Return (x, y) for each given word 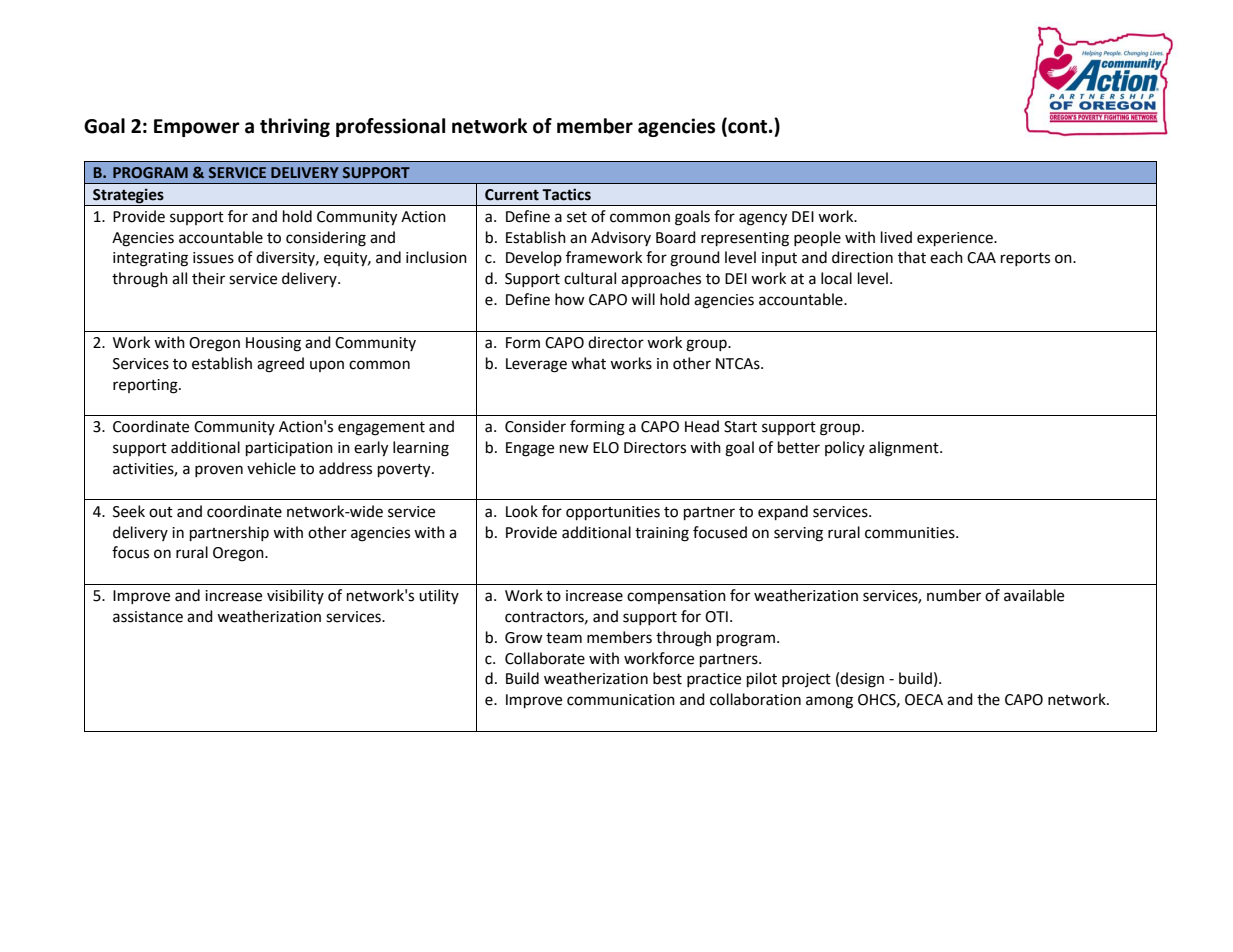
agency (763, 219)
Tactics (566, 194)
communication (621, 700)
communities (911, 533)
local (836, 278)
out (161, 512)
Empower (197, 128)
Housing (273, 344)
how (570, 299)
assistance (148, 617)
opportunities (613, 513)
